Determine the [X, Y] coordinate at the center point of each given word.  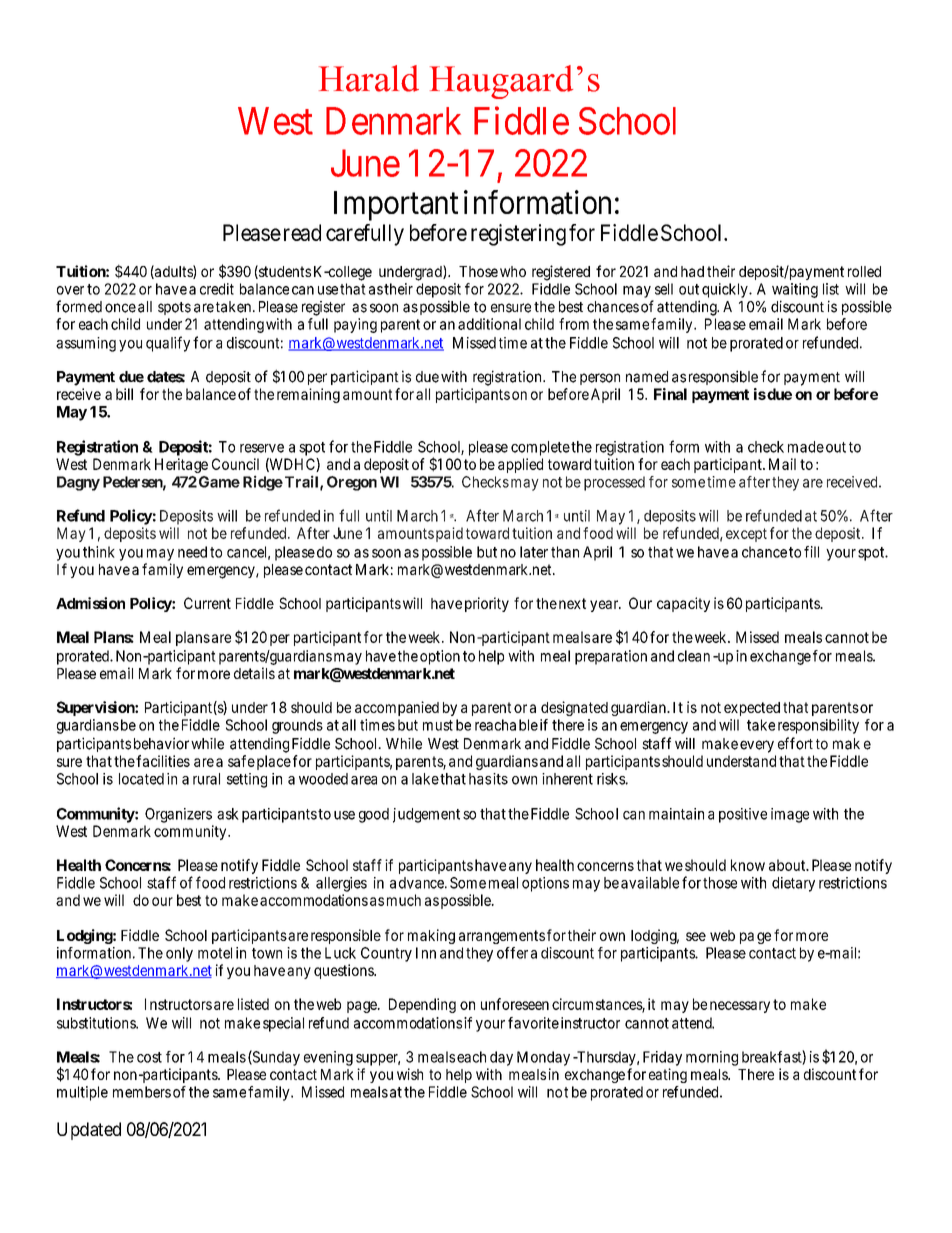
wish [410, 1074]
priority [487, 604]
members [142, 1092]
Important [396, 206]
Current [207, 603]
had [692, 271]
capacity [683, 604]
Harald [369, 78]
